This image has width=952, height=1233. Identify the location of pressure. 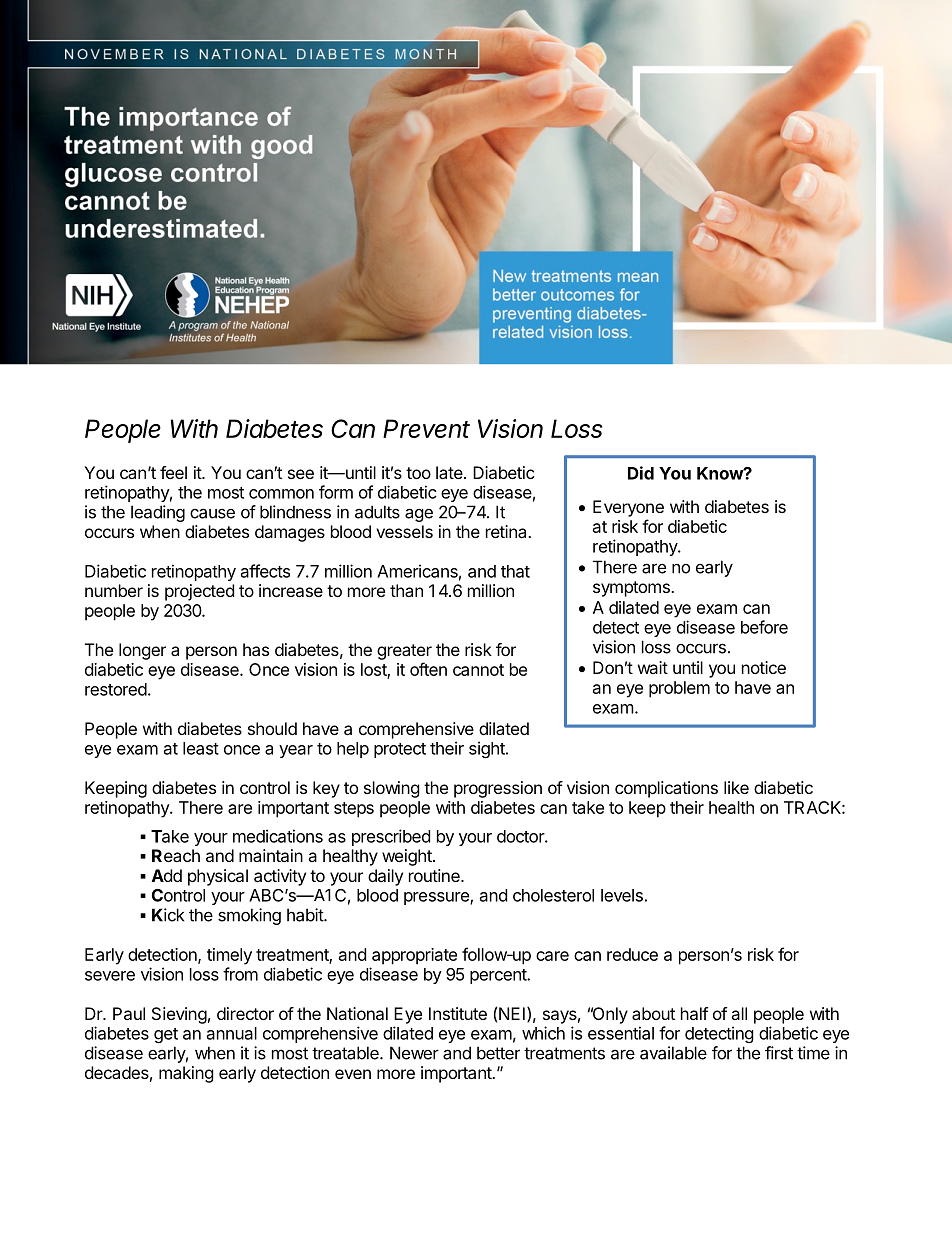
(437, 898).
